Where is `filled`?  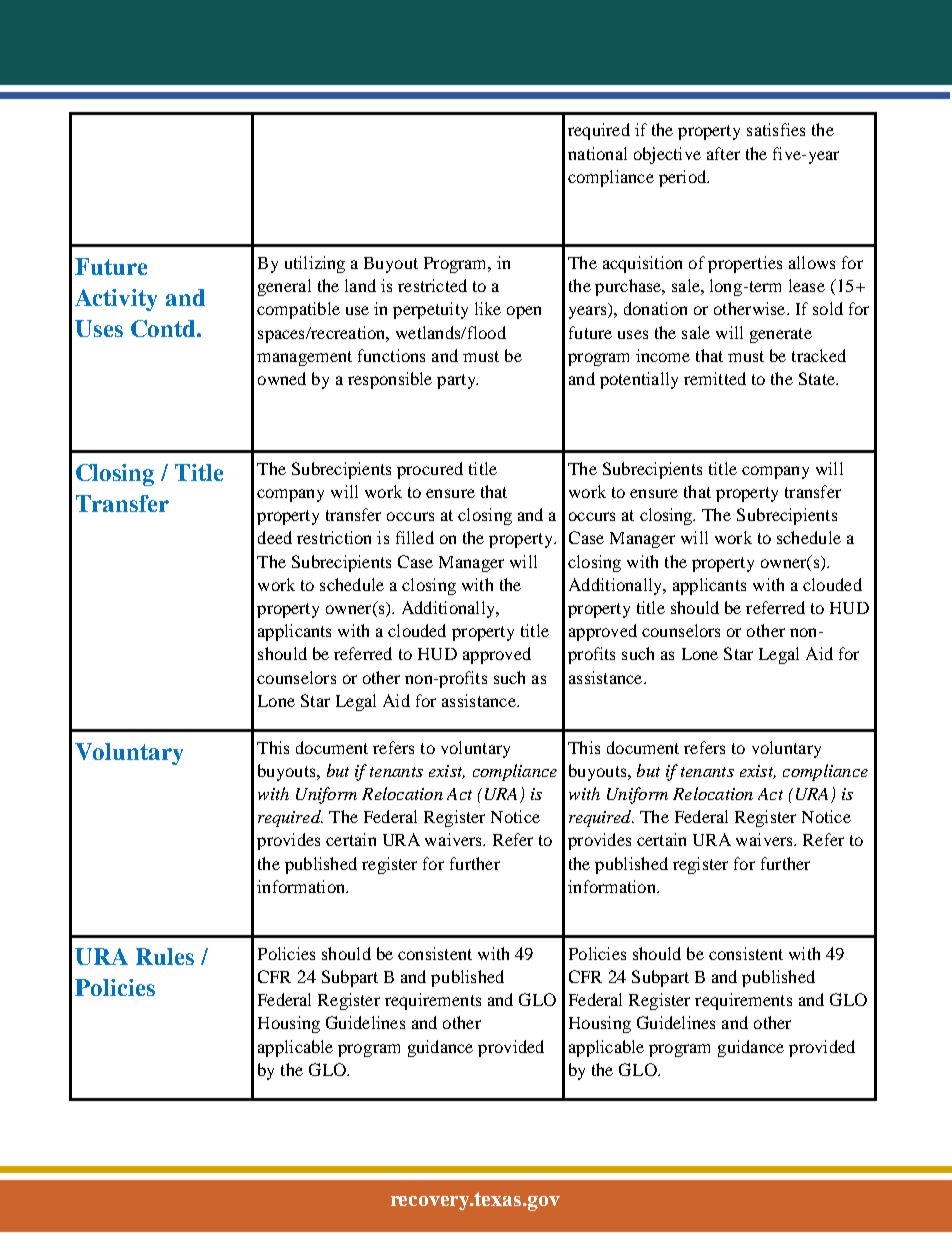 filled is located at coordinates (415, 537).
